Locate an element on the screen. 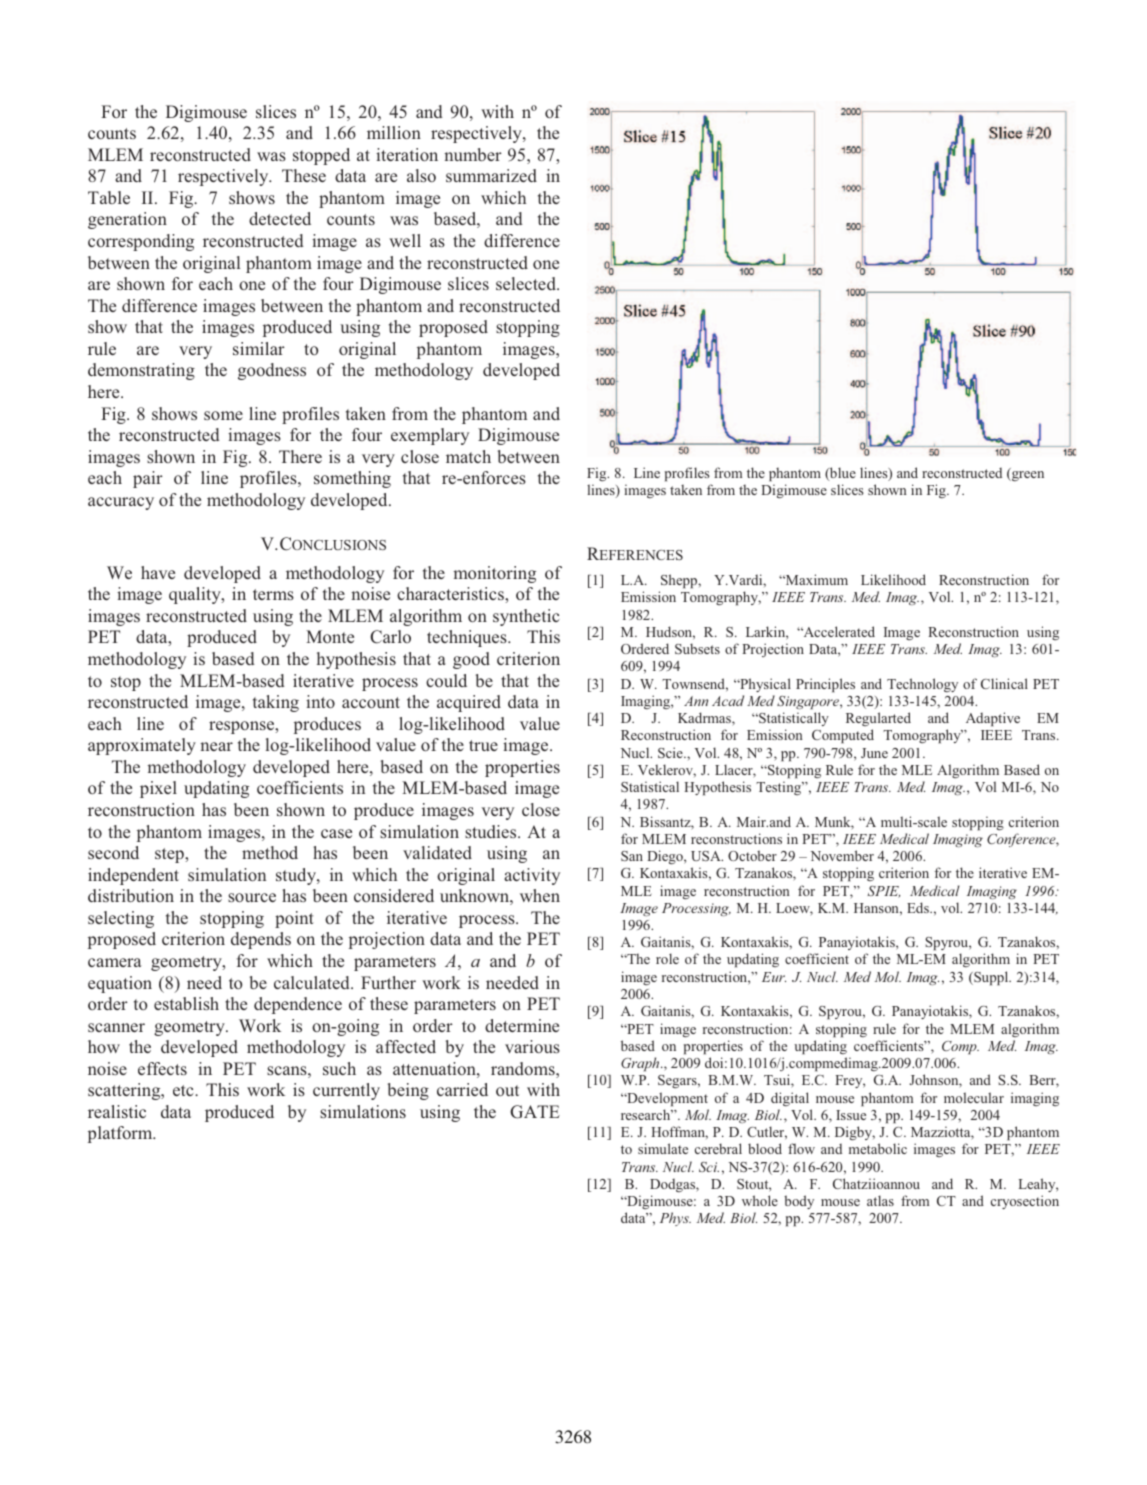  step is located at coordinates (170, 855).
